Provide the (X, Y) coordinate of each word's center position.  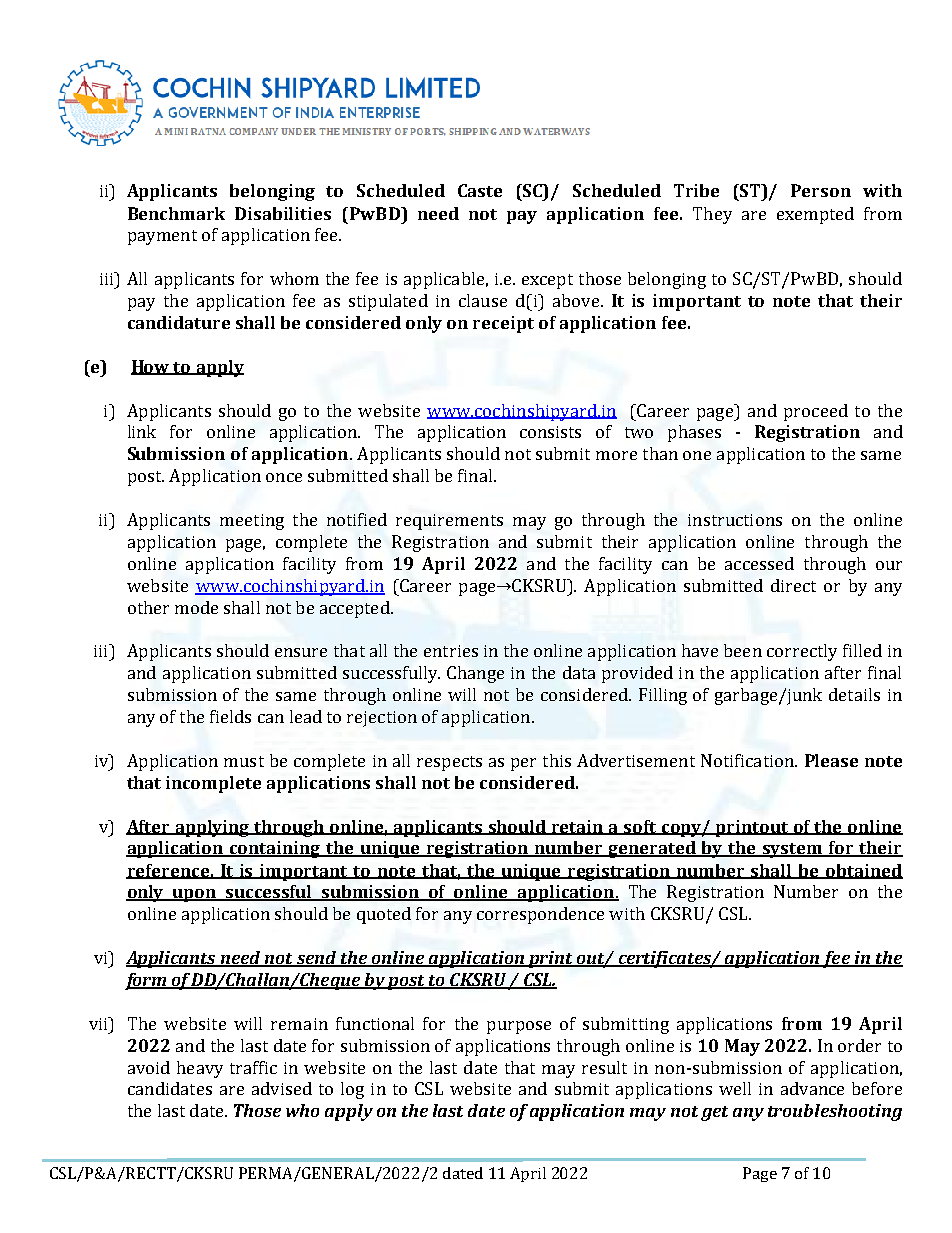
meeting (252, 522)
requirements (449, 522)
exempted (815, 215)
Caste (480, 190)
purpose (519, 1027)
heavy (200, 1069)
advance (812, 1088)
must (244, 761)
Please (831, 760)
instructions (735, 520)
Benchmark (176, 213)
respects (449, 763)
